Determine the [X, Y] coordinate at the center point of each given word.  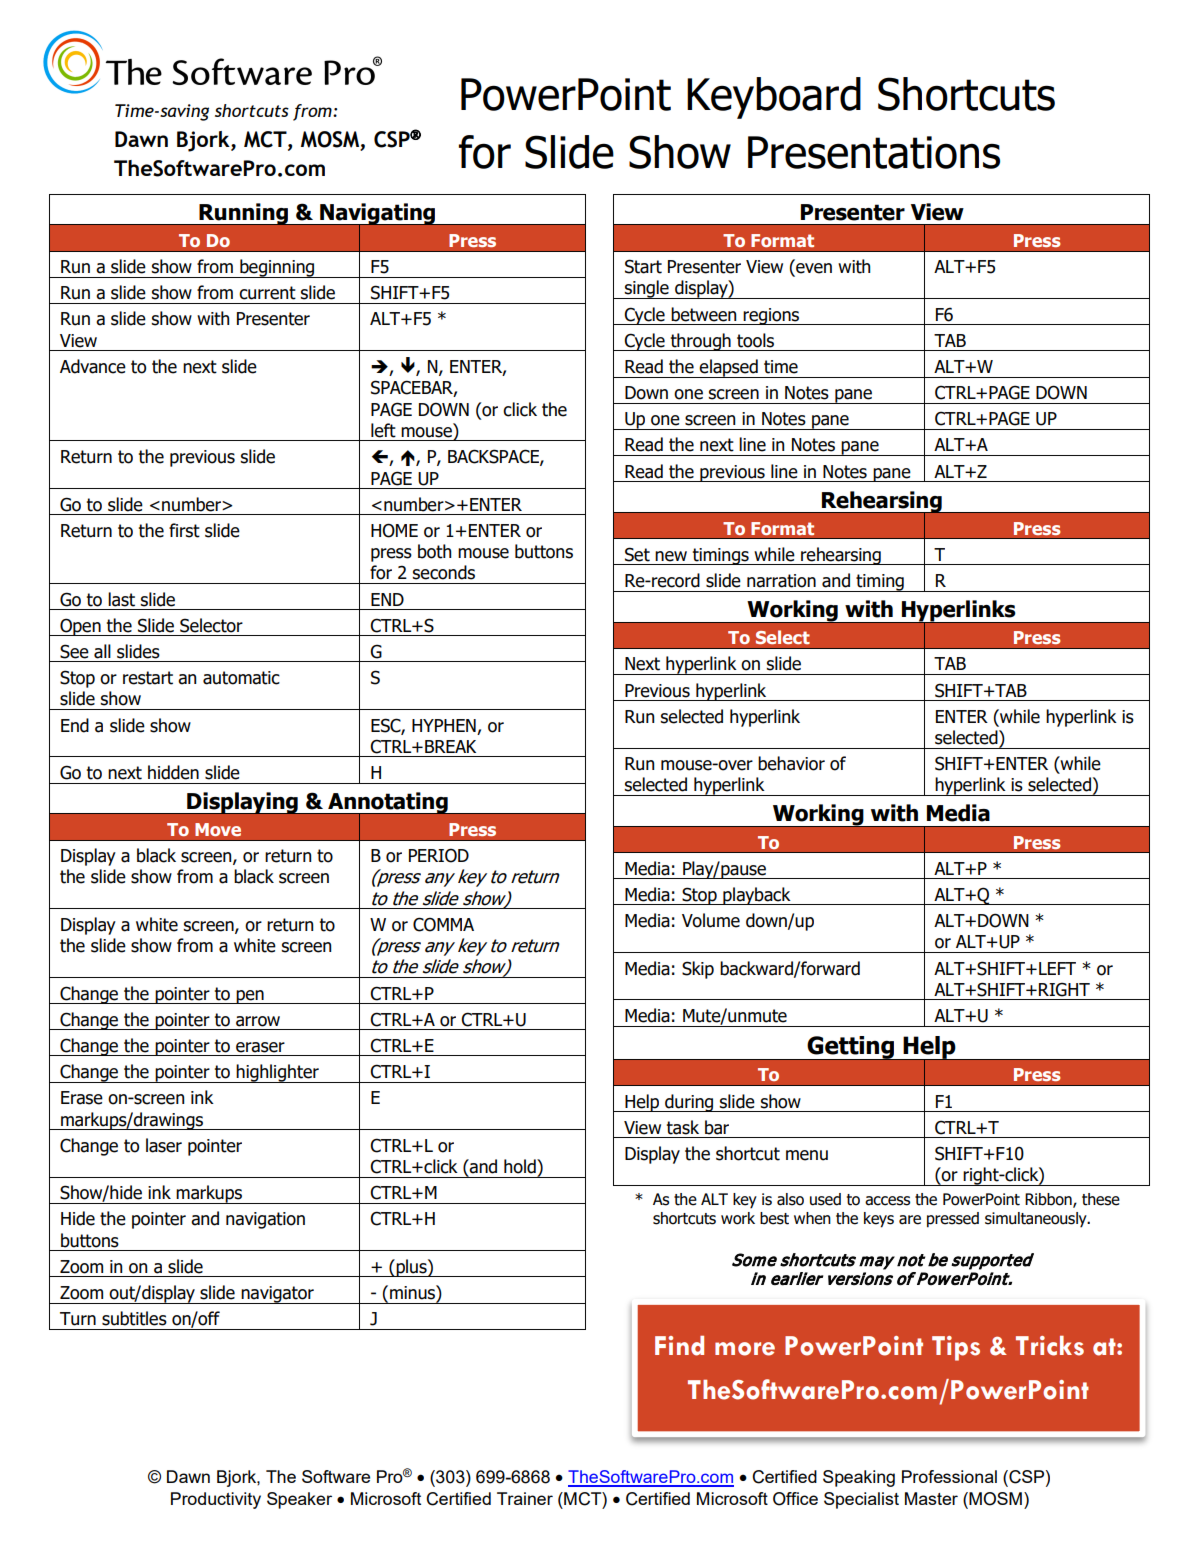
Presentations [874, 152]
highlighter [278, 1073]
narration [781, 581]
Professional [949, 1476]
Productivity [216, 1500]
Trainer [525, 1498]
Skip [698, 970]
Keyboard [774, 98]
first [184, 530]
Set [637, 554]
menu [807, 1155]
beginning [277, 268]
